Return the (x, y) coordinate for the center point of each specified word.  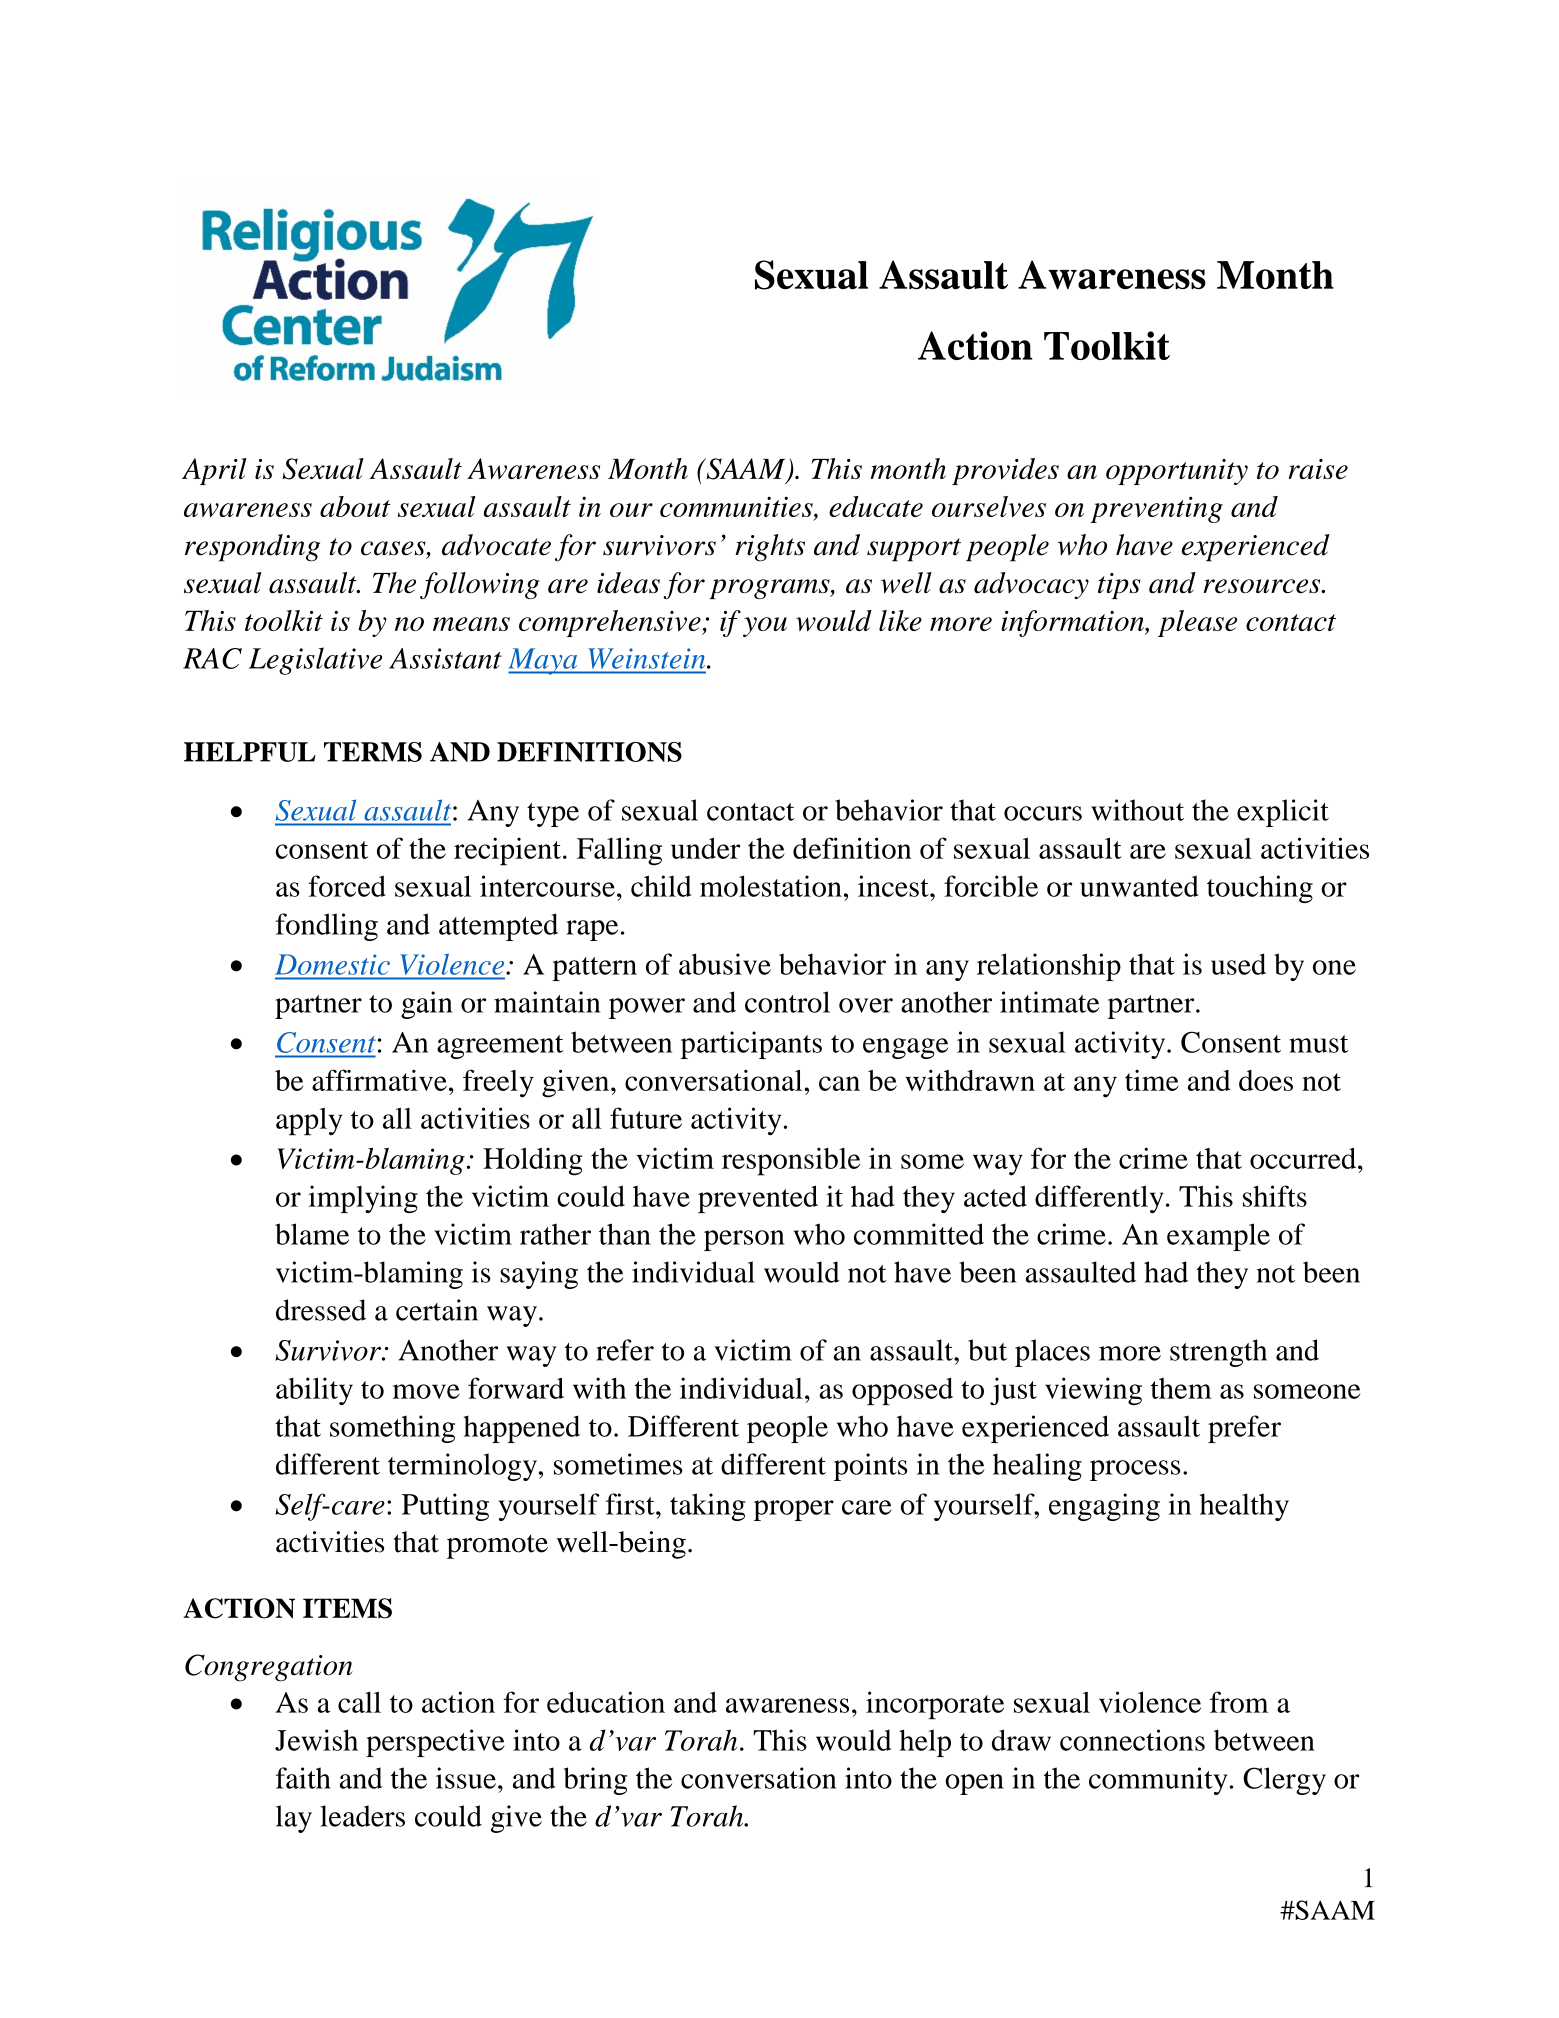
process (1135, 1470)
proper (794, 1510)
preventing (1156, 509)
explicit (1283, 813)
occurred (1304, 1158)
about (355, 506)
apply (309, 1121)
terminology (462, 1467)
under (705, 848)
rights (770, 548)
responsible (791, 1161)
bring (595, 1781)
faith (303, 1778)
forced (347, 886)
